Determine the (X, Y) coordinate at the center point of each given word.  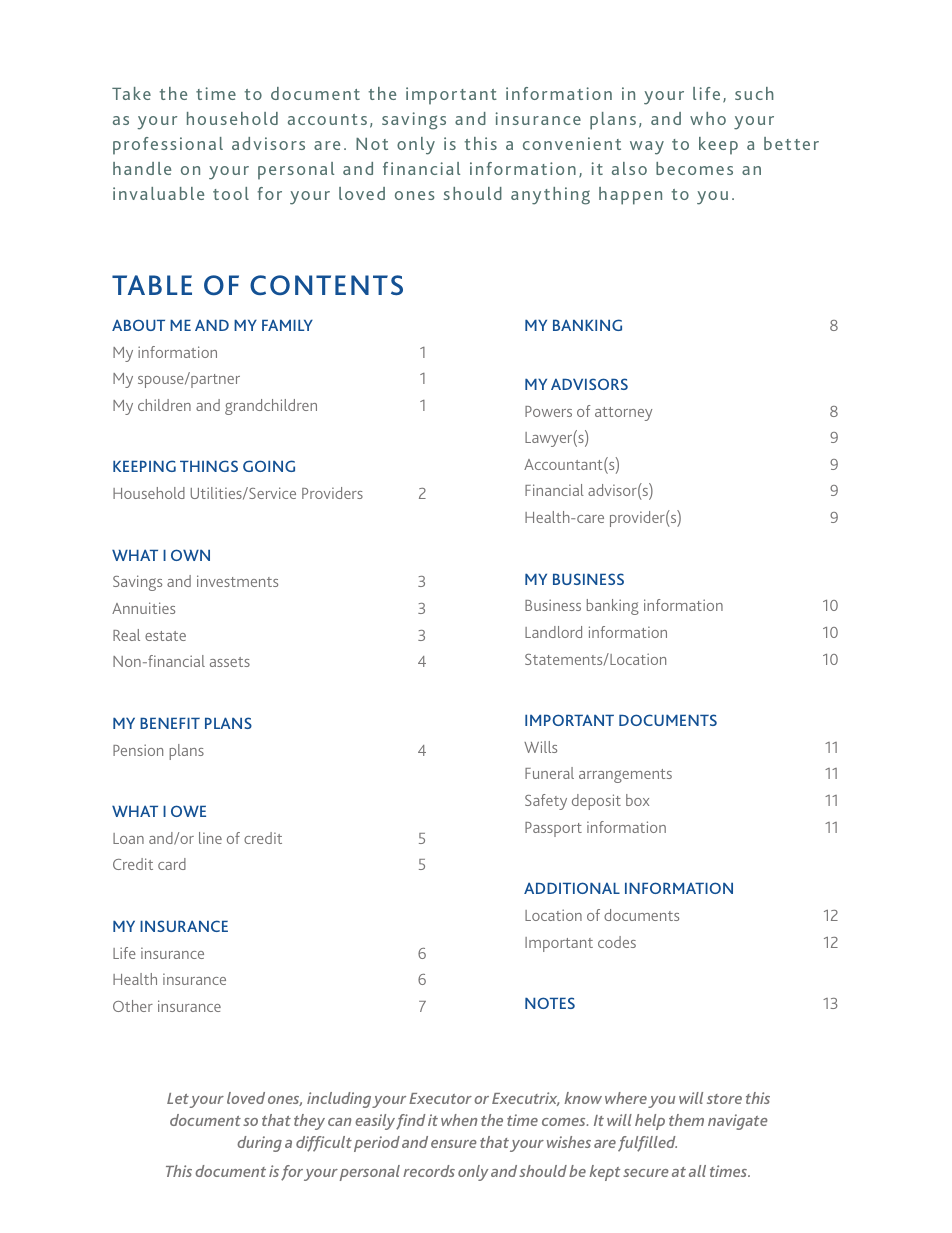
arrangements (625, 776)
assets (230, 662)
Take (131, 93)
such (754, 93)
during (259, 1144)
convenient (572, 143)
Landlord (553, 632)
